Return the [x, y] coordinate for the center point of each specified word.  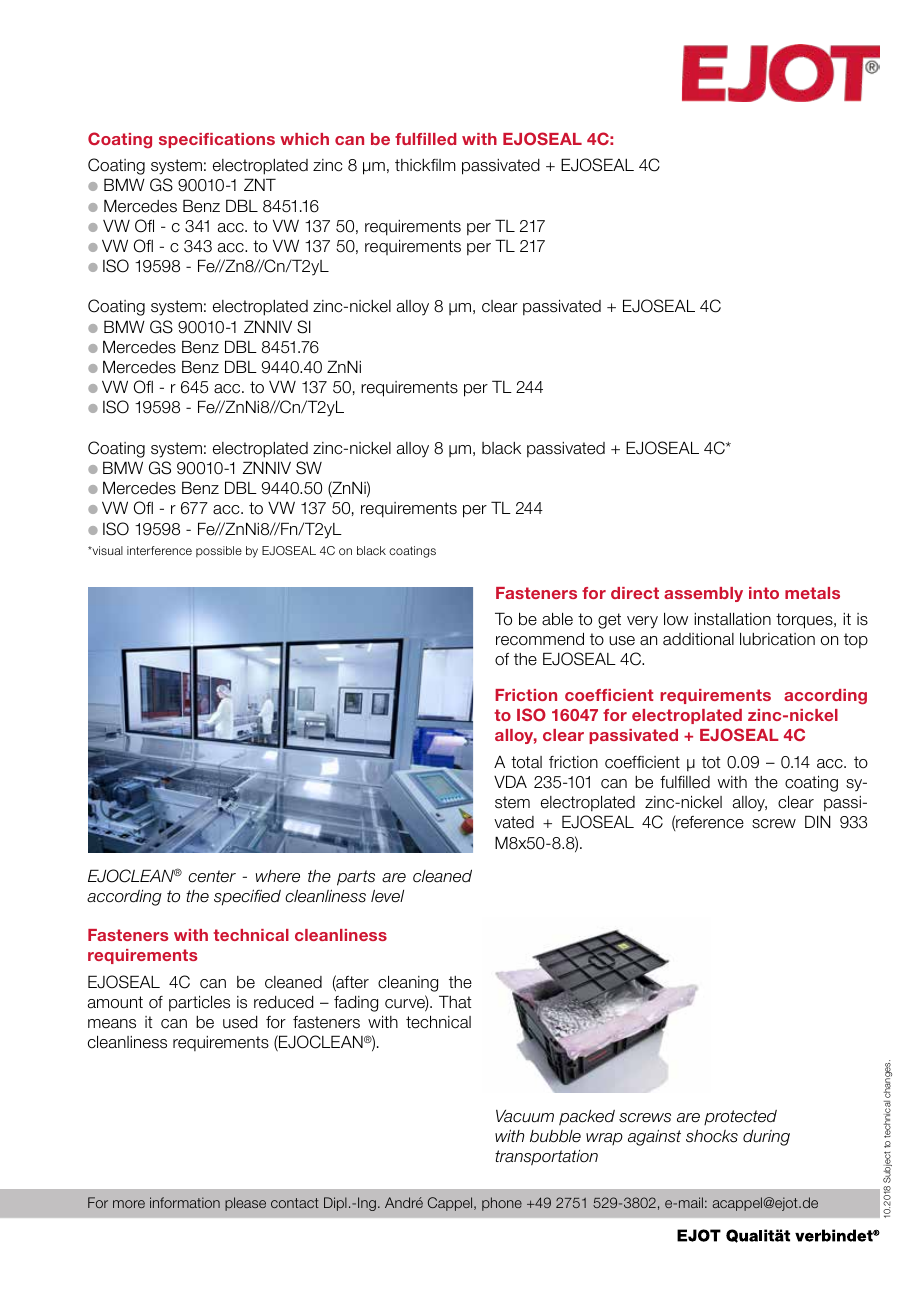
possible [219, 551]
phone [502, 1204]
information [185, 1202]
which [304, 139]
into [764, 593]
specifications [217, 140]
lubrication [777, 639]
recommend [540, 639]
